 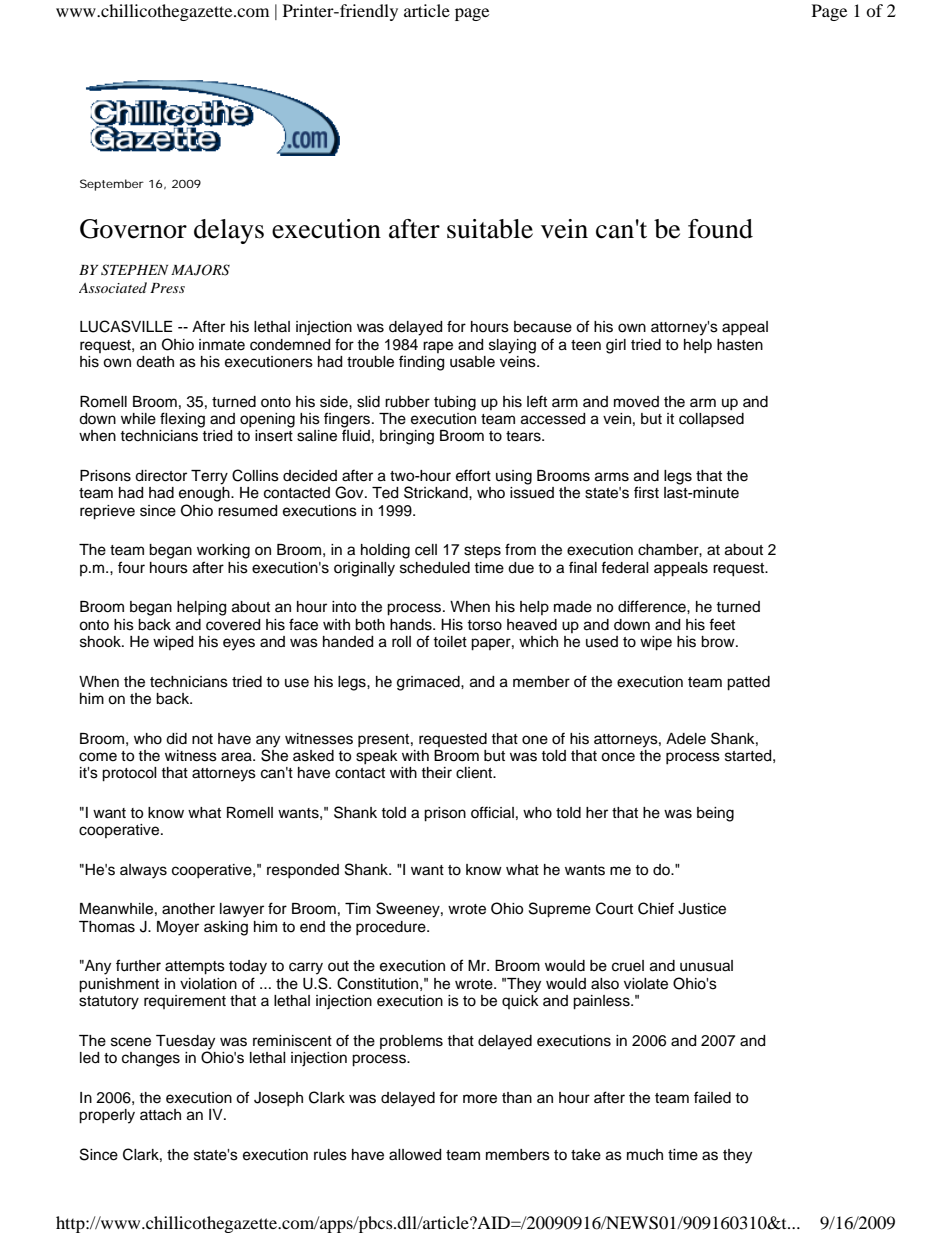 What do you see at coordinates (720, 229) in the document?
I see `found` at bounding box center [720, 229].
